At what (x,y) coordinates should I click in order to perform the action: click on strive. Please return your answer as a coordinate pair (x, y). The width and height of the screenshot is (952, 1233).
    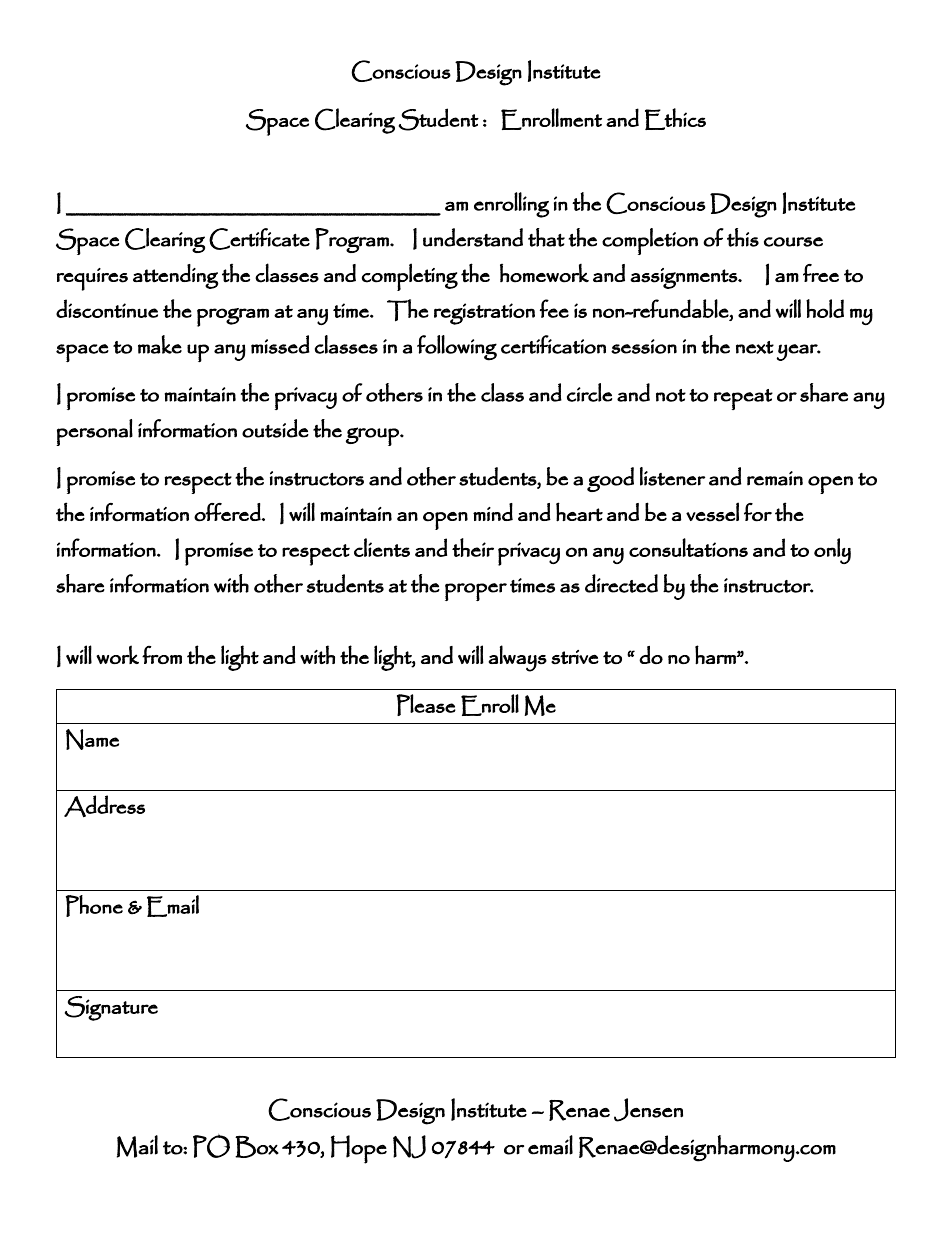
    Looking at the image, I should click on (575, 657).
